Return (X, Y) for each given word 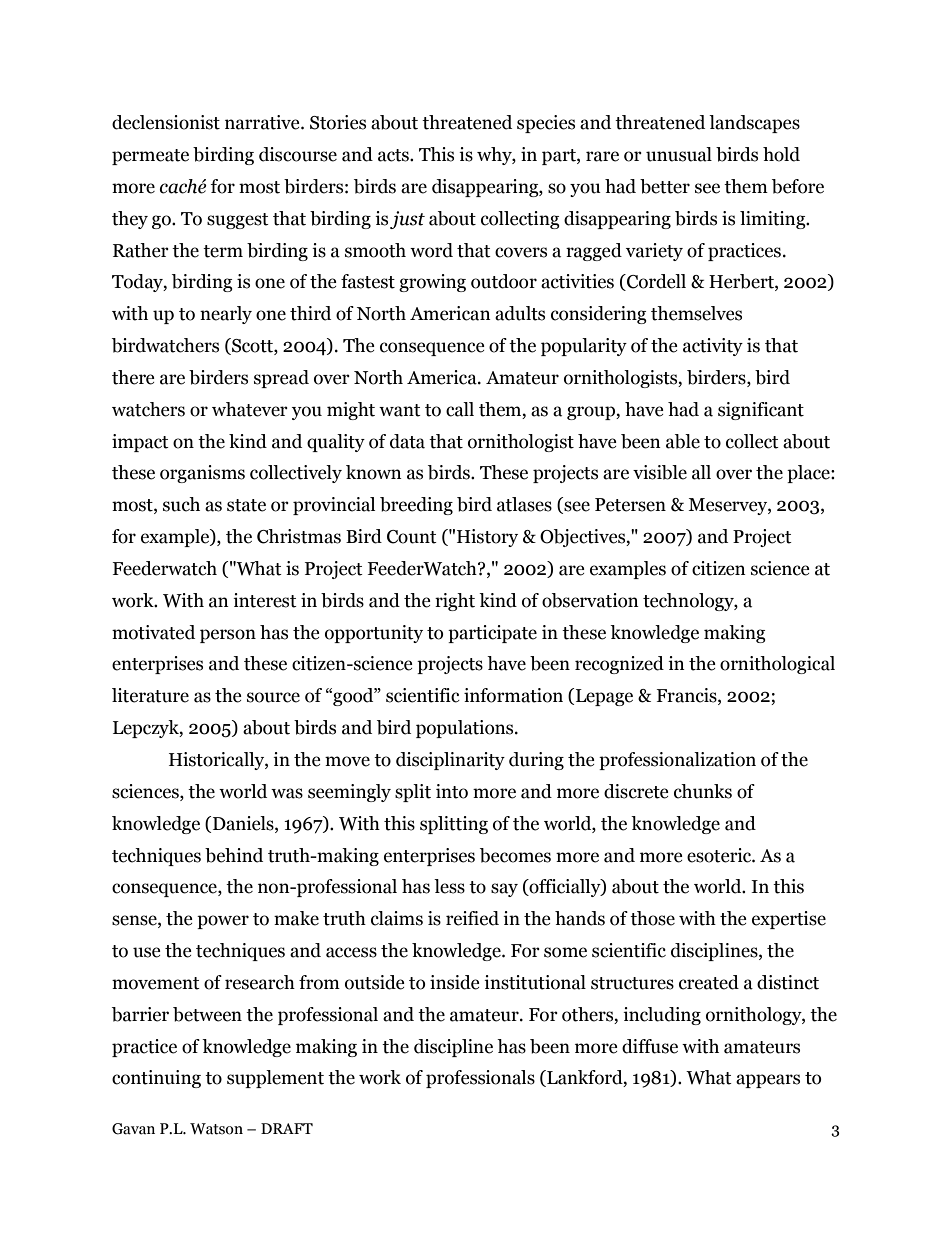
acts (394, 155)
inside (455, 982)
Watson (216, 1129)
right (455, 602)
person (228, 636)
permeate (150, 157)
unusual (679, 154)
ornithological (777, 665)
